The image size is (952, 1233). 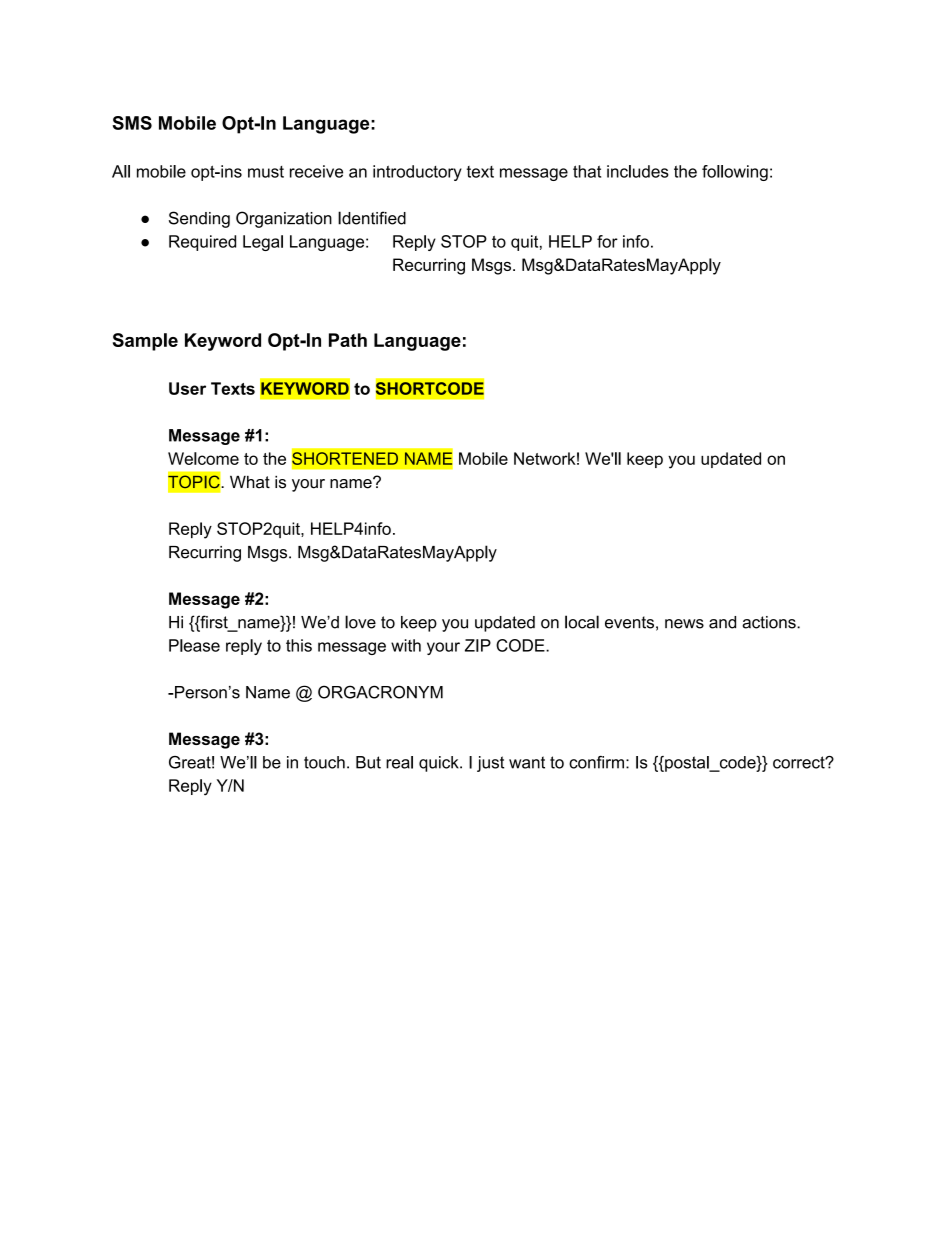 What do you see at coordinates (324, 762) in the screenshot?
I see `touch` at bounding box center [324, 762].
